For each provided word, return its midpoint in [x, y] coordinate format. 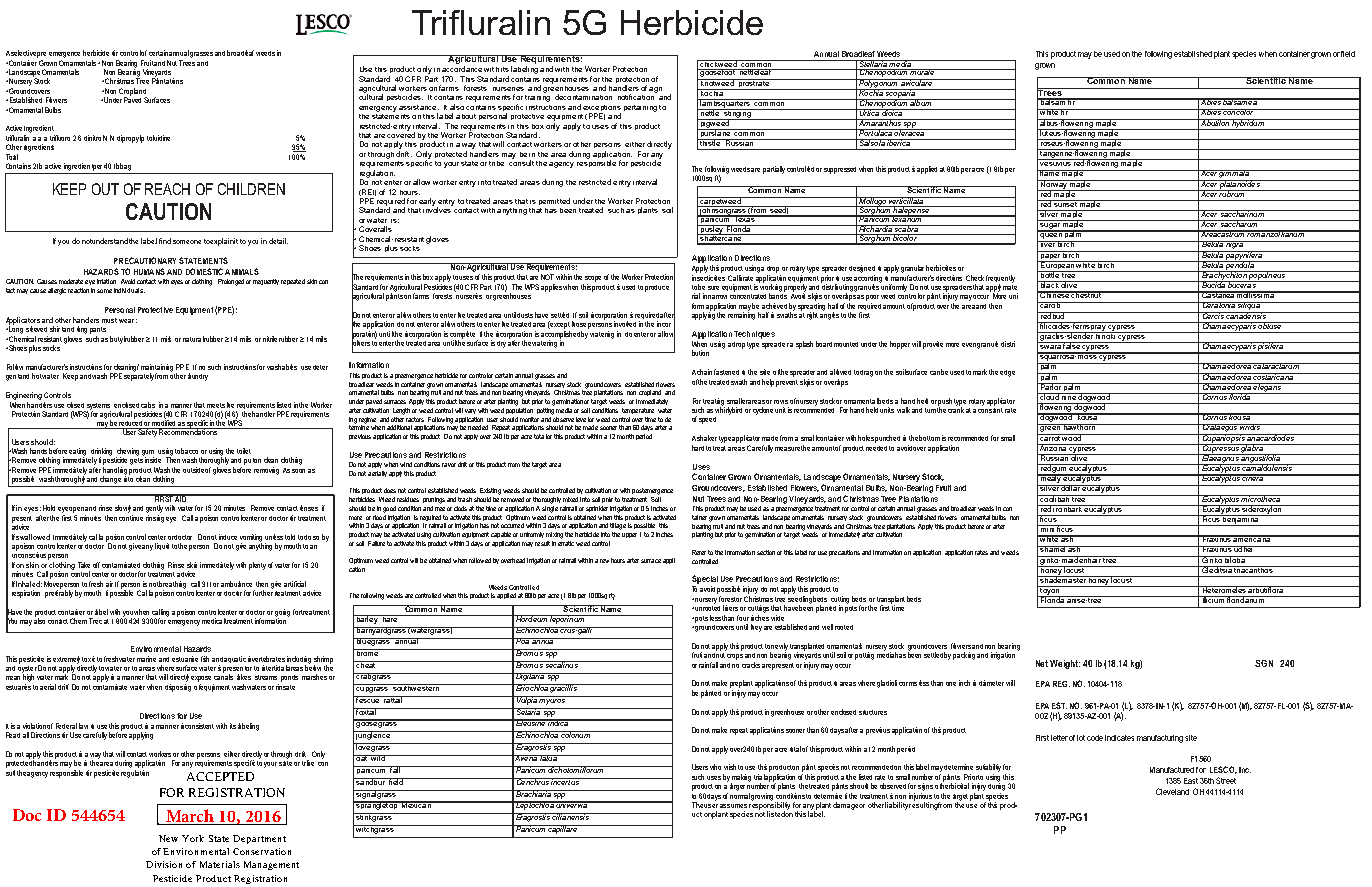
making [741, 779]
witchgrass [375, 829]
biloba [1235, 559]
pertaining [640, 108]
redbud [1052, 315]
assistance [419, 107]
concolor [1239, 112]
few [604, 561]
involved [625, 324]
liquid [162, 546]
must [109, 320]
